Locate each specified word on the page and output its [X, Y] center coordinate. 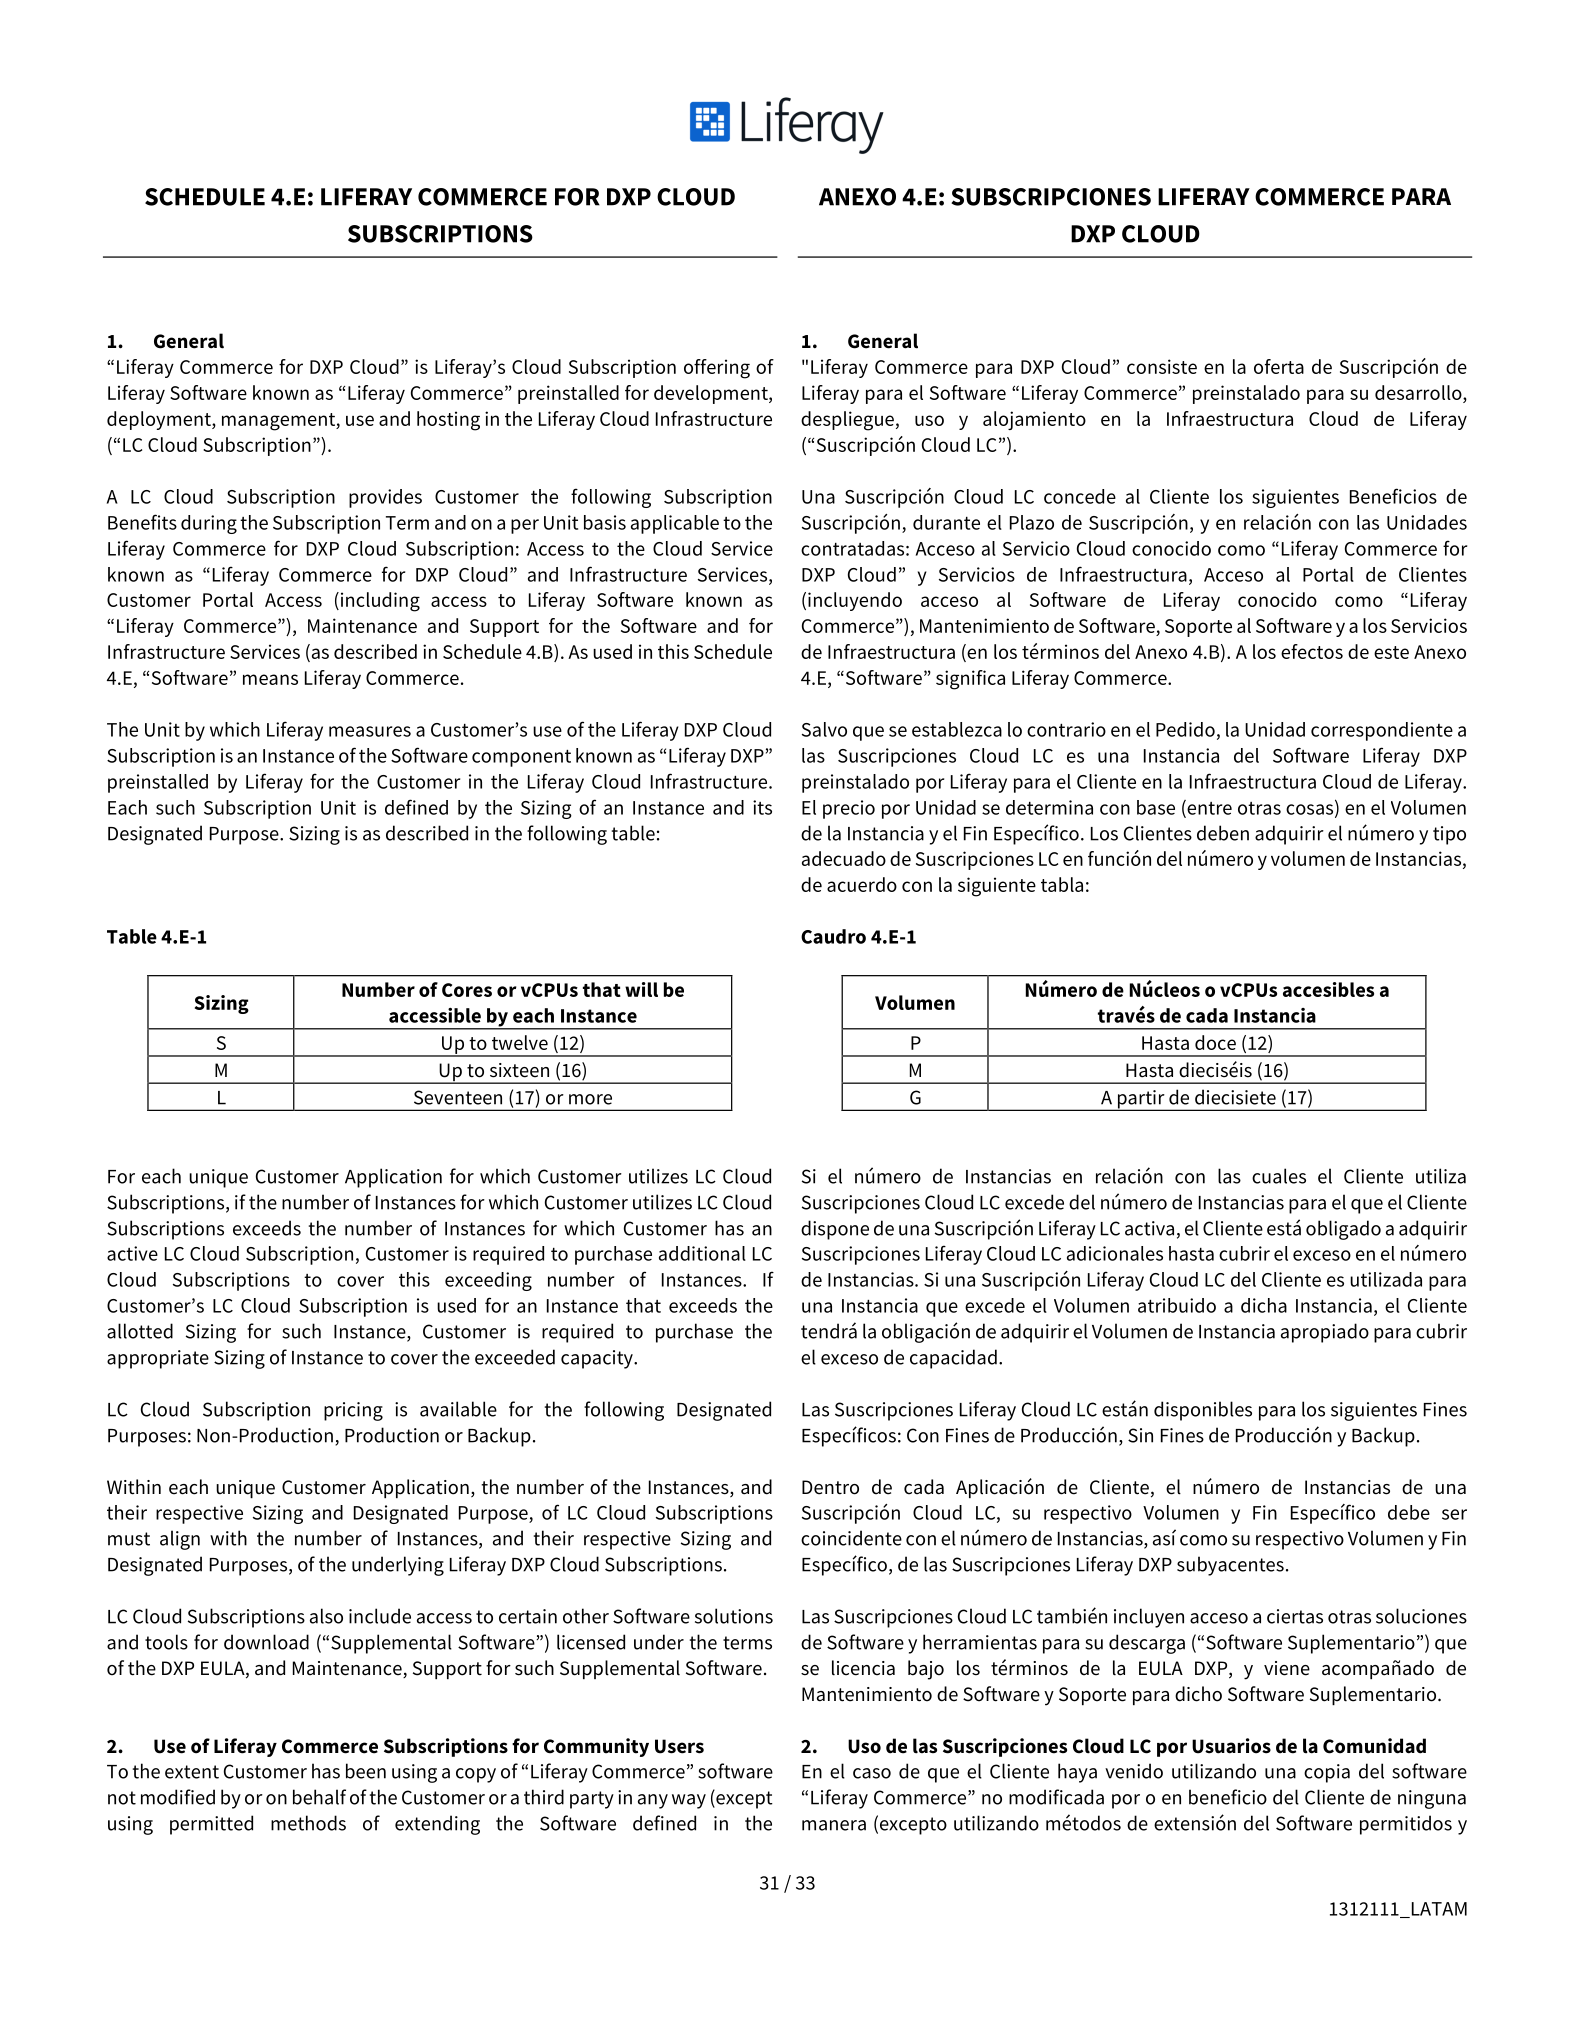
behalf [319, 1797]
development [712, 394]
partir [1141, 1100]
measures [370, 731]
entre [1208, 808]
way [689, 1801]
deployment [160, 420]
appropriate [158, 1359]
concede [1080, 496]
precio [849, 809]
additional [702, 1253]
